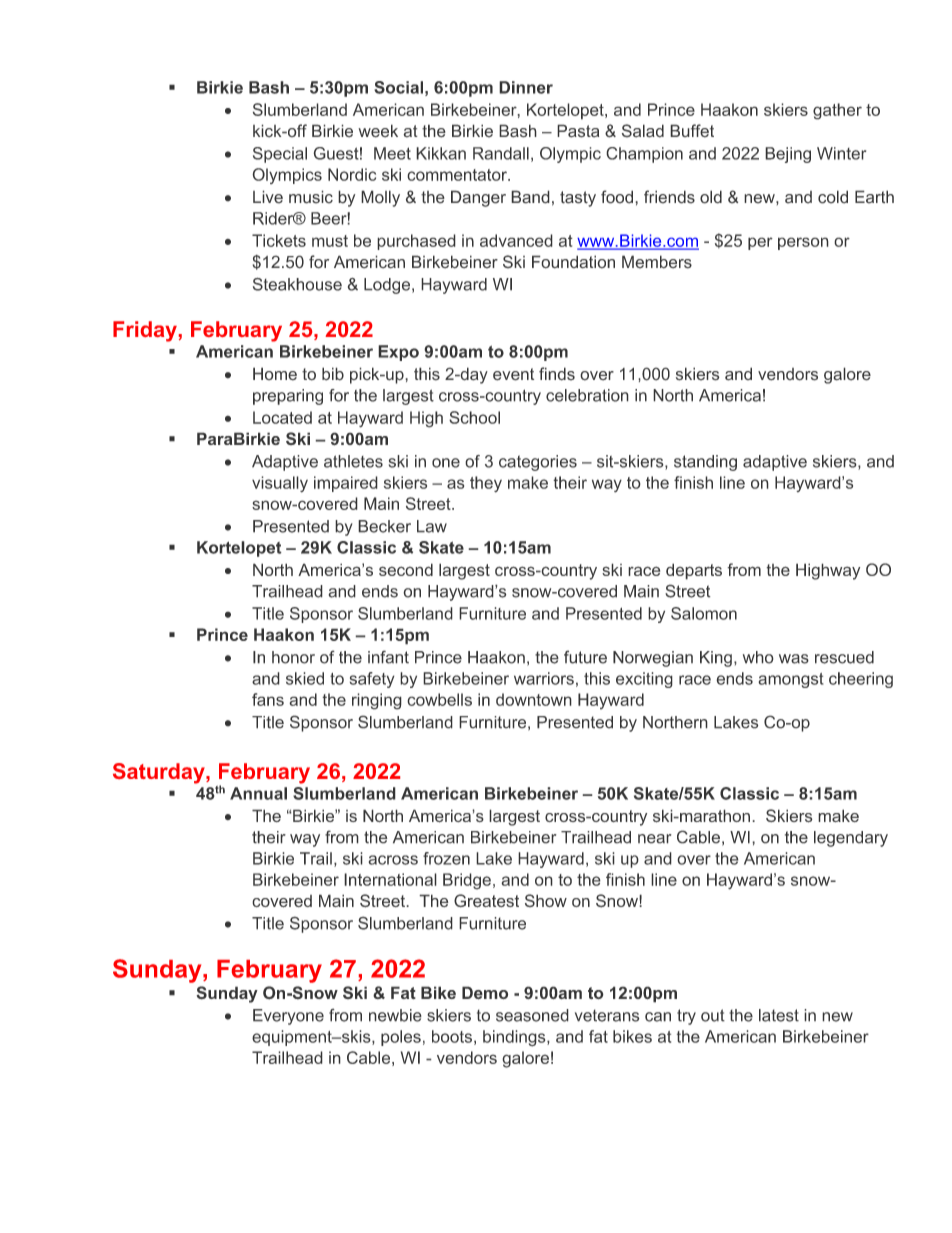 The image size is (952, 1233). What do you see at coordinates (280, 155) in the screenshot?
I see `Special` at bounding box center [280, 155].
